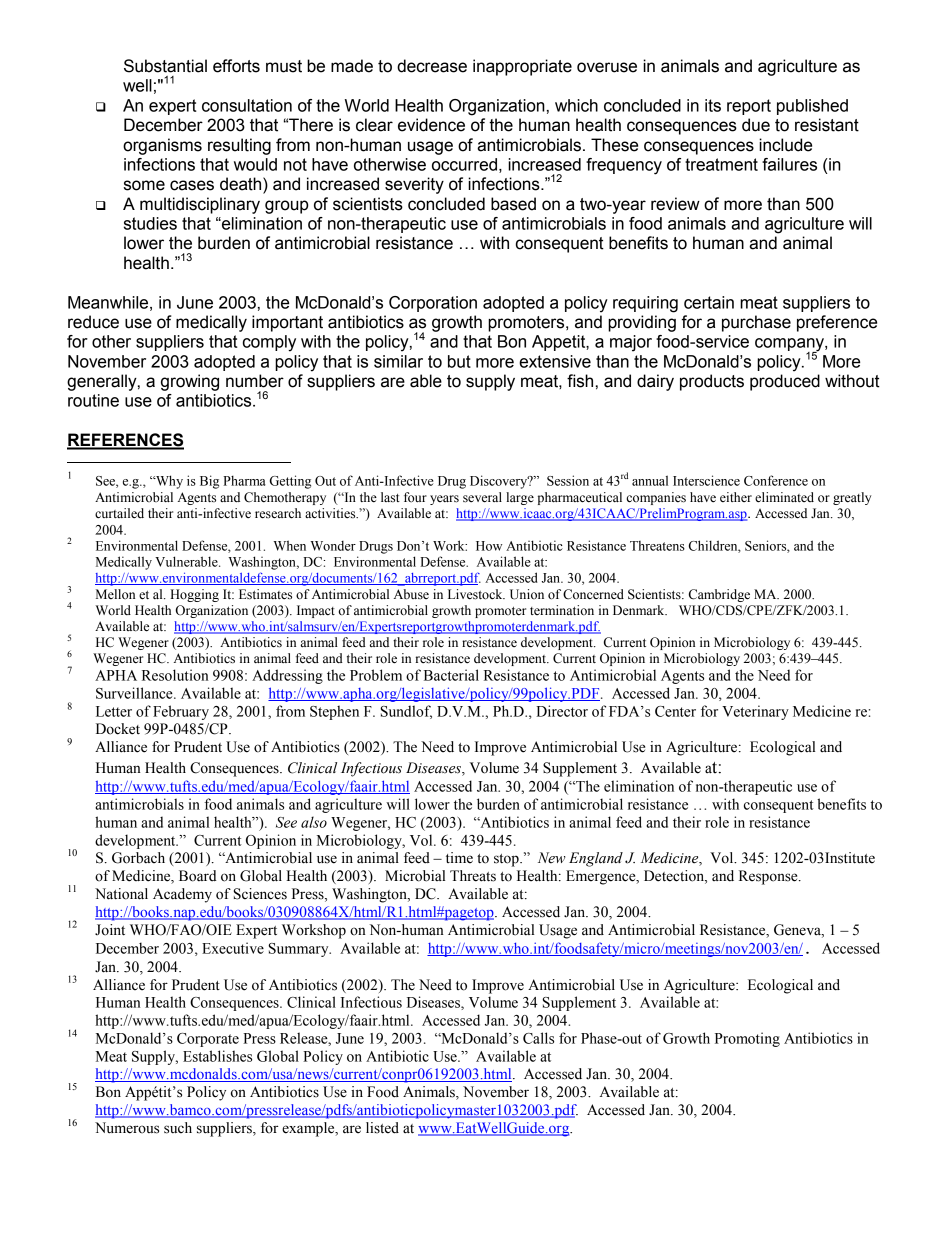 The image size is (952, 1233). Describe the element at coordinates (756, 125) in the document. I see `due` at that location.
